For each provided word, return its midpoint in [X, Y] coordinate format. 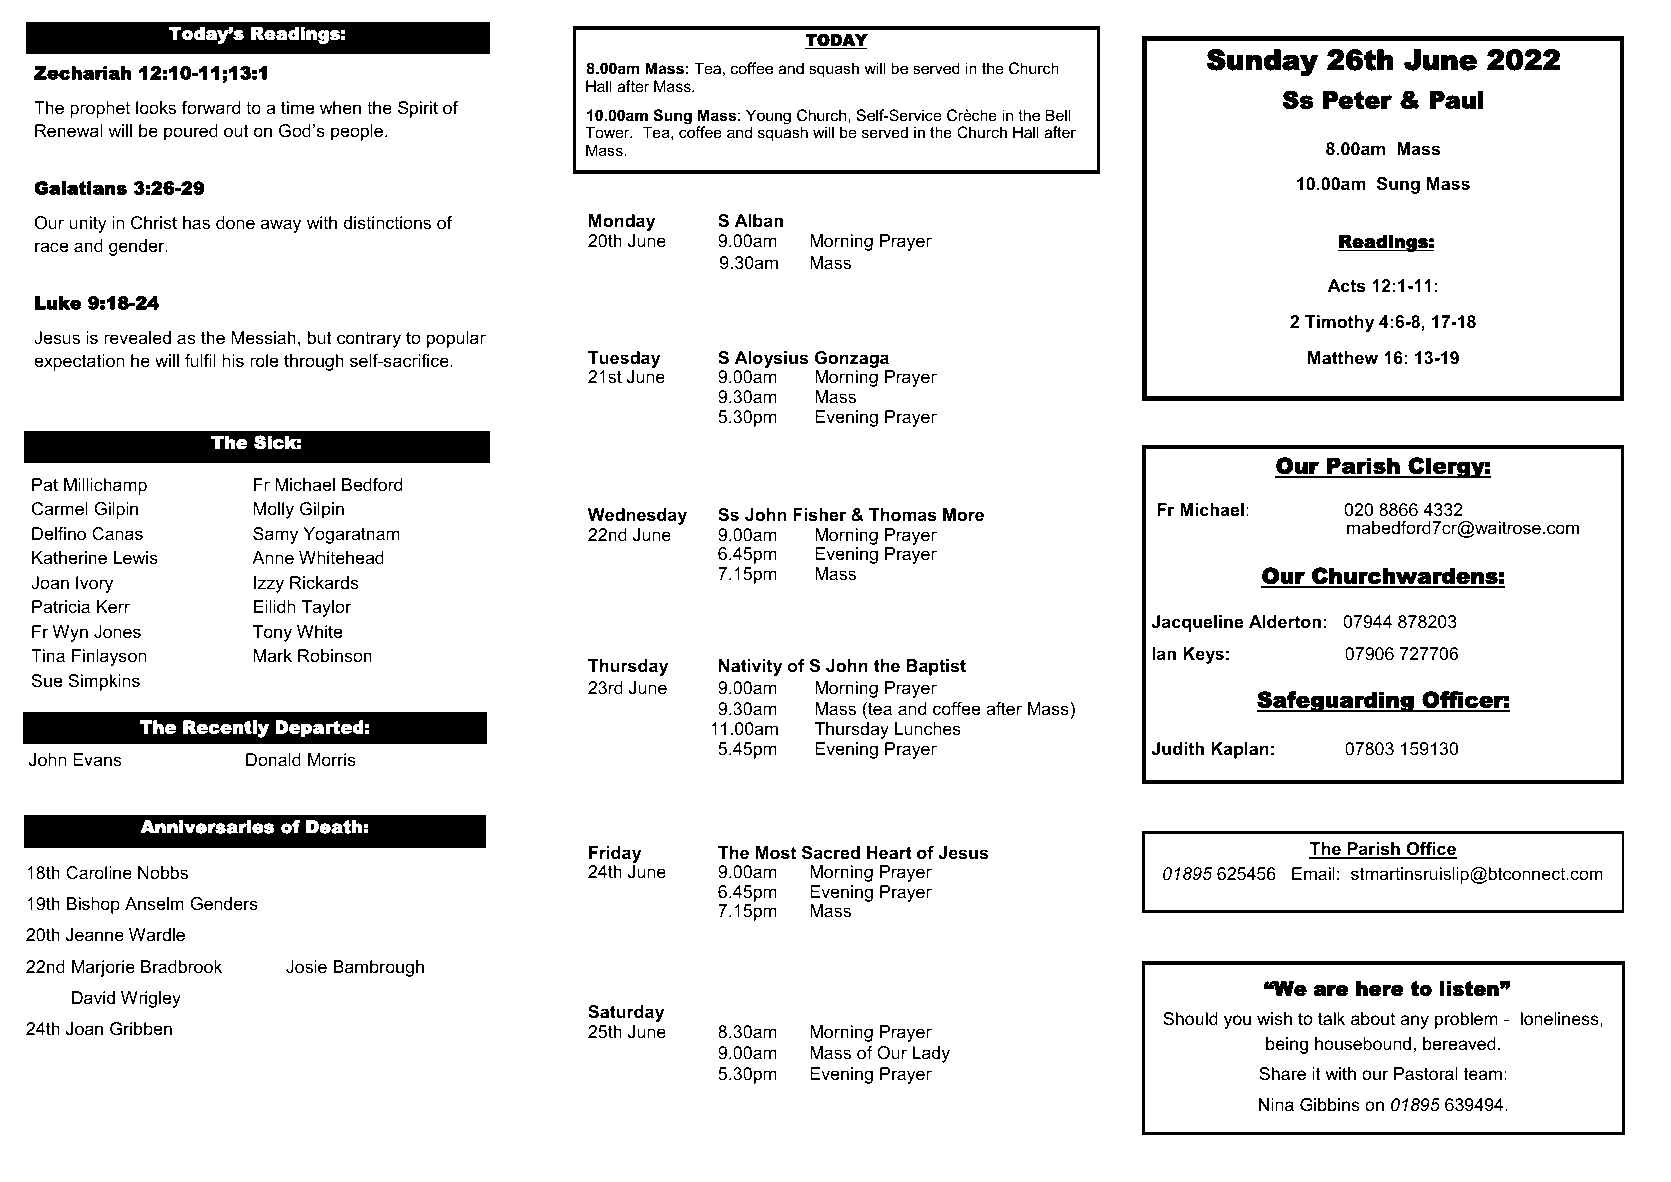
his [233, 360]
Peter [1357, 100]
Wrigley [151, 999]
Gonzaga [853, 361]
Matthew [1343, 358]
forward [211, 108]
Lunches [928, 728]
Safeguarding [1336, 702]
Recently [226, 729]
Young [768, 118]
